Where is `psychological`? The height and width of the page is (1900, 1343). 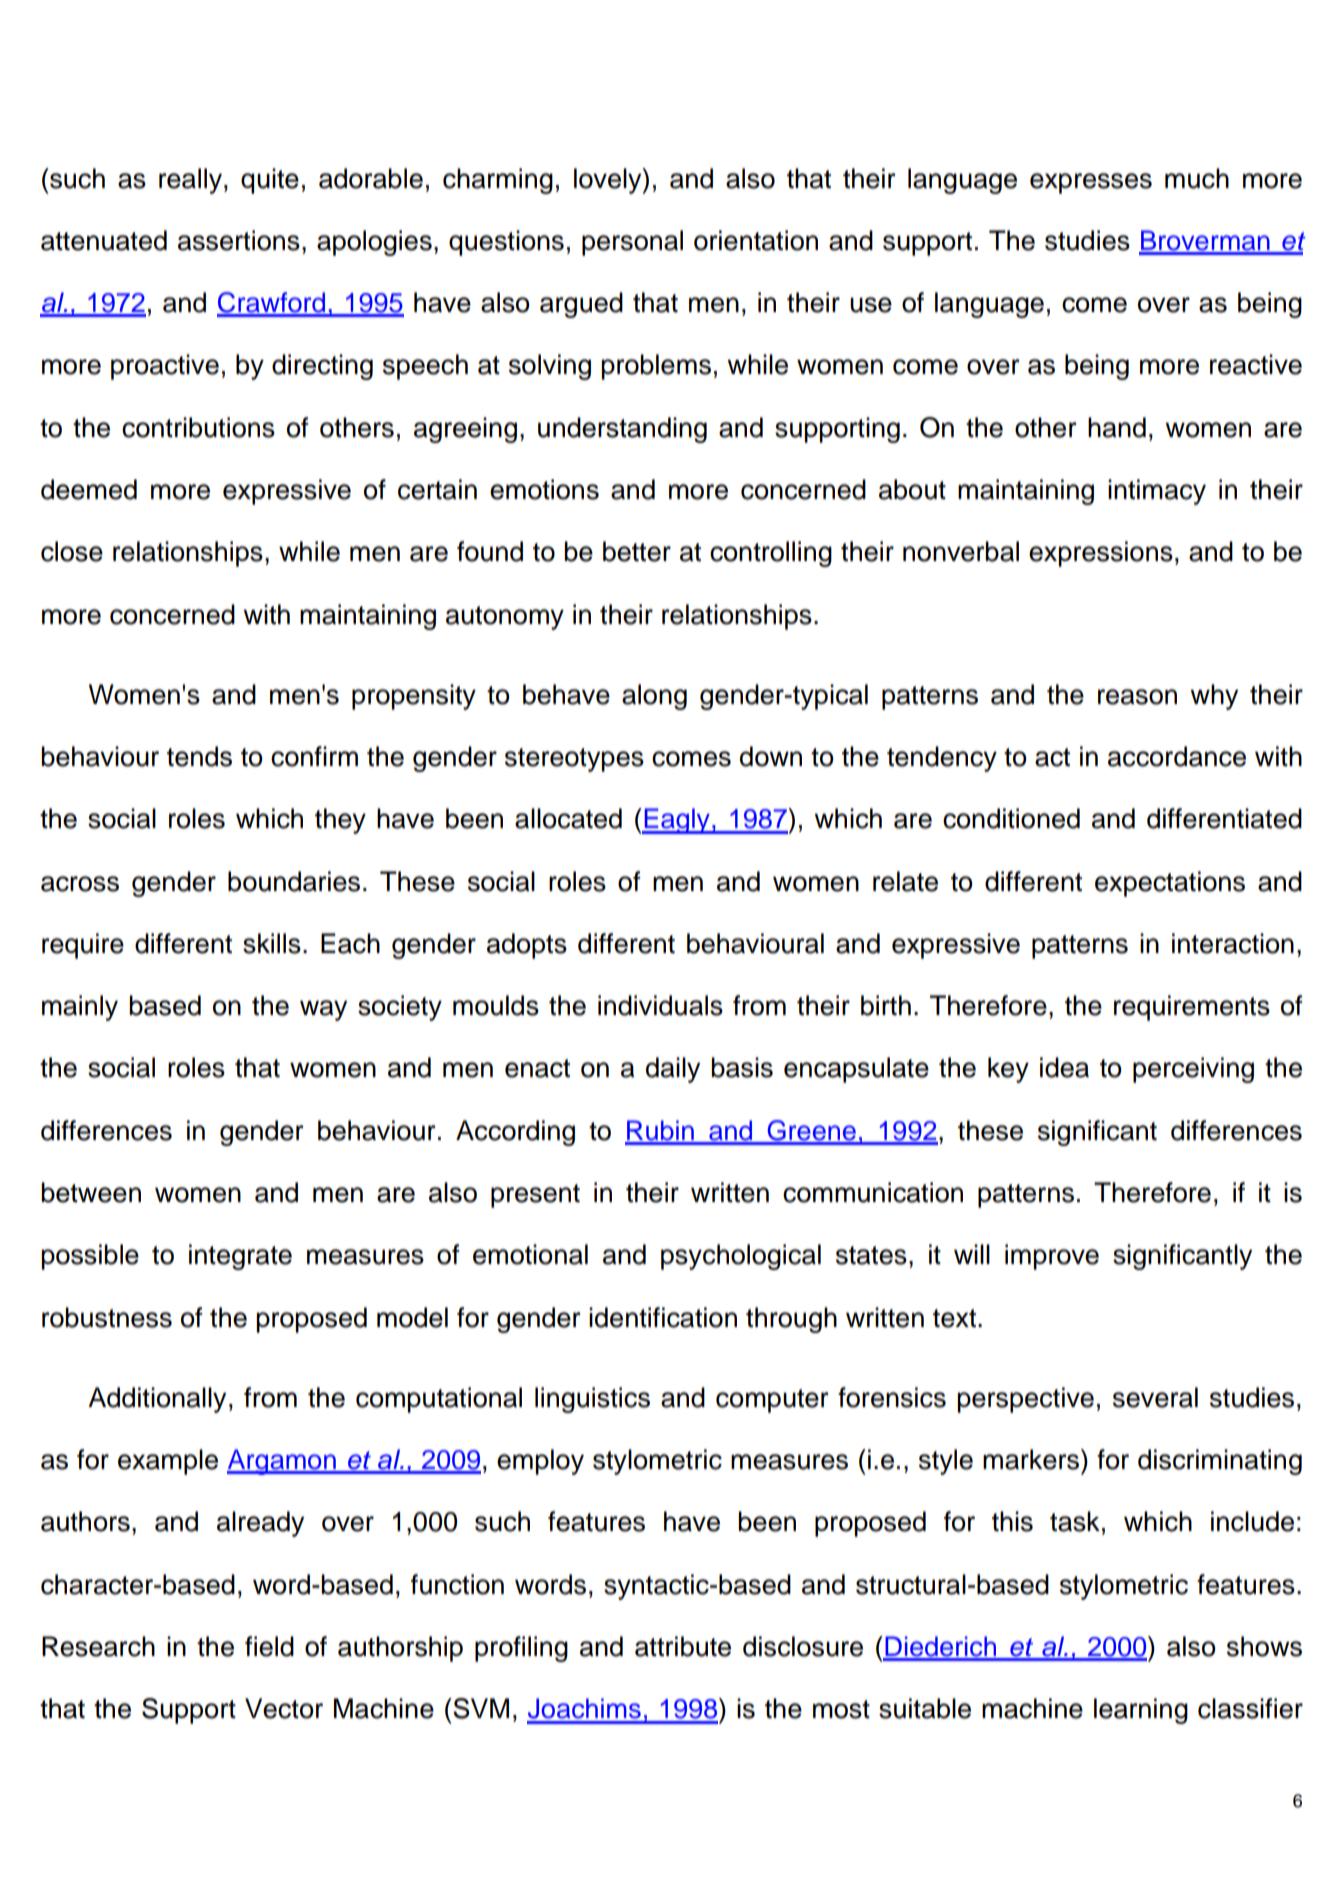
psychological is located at coordinates (741, 1257).
